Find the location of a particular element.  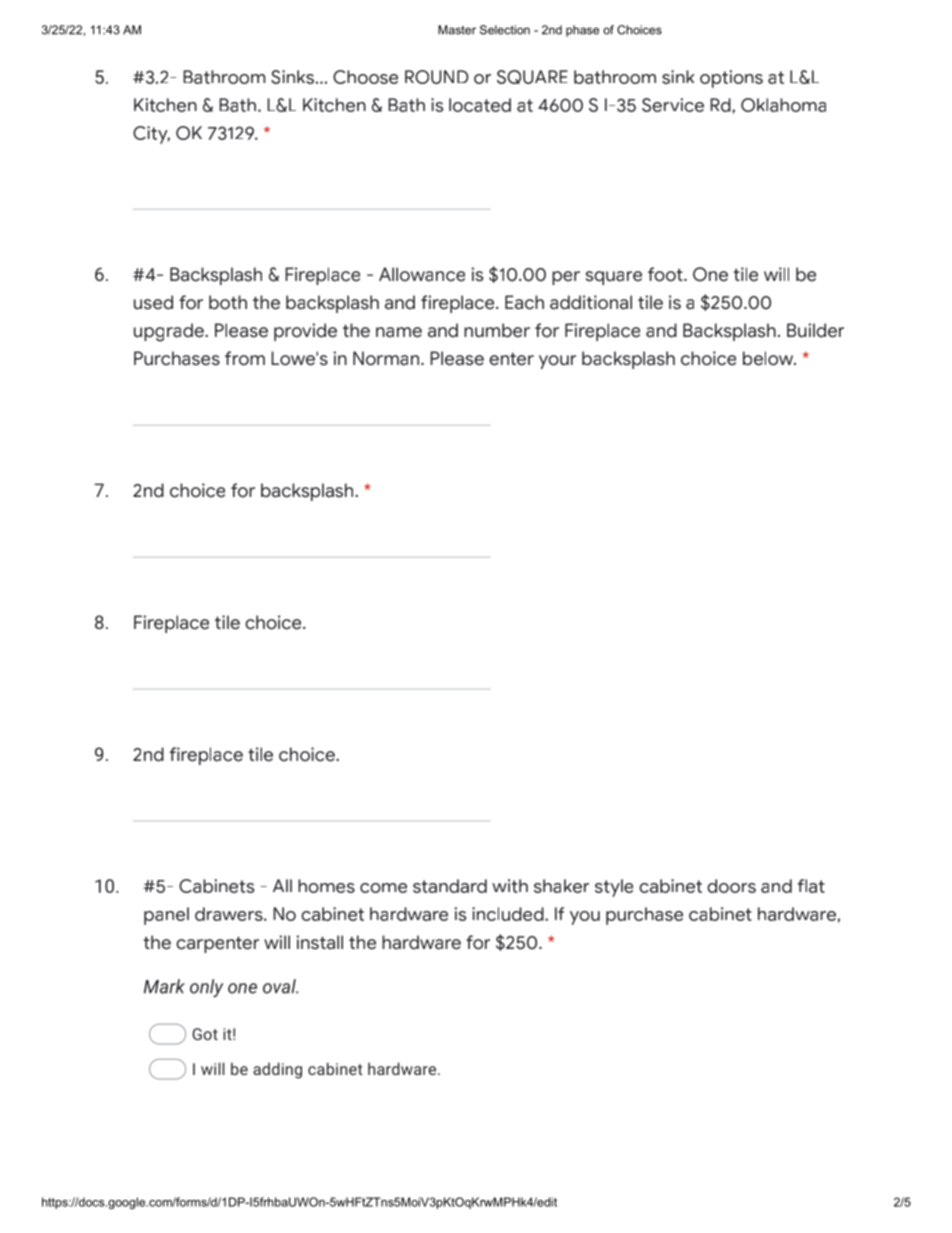

below is located at coordinates (769, 358).
